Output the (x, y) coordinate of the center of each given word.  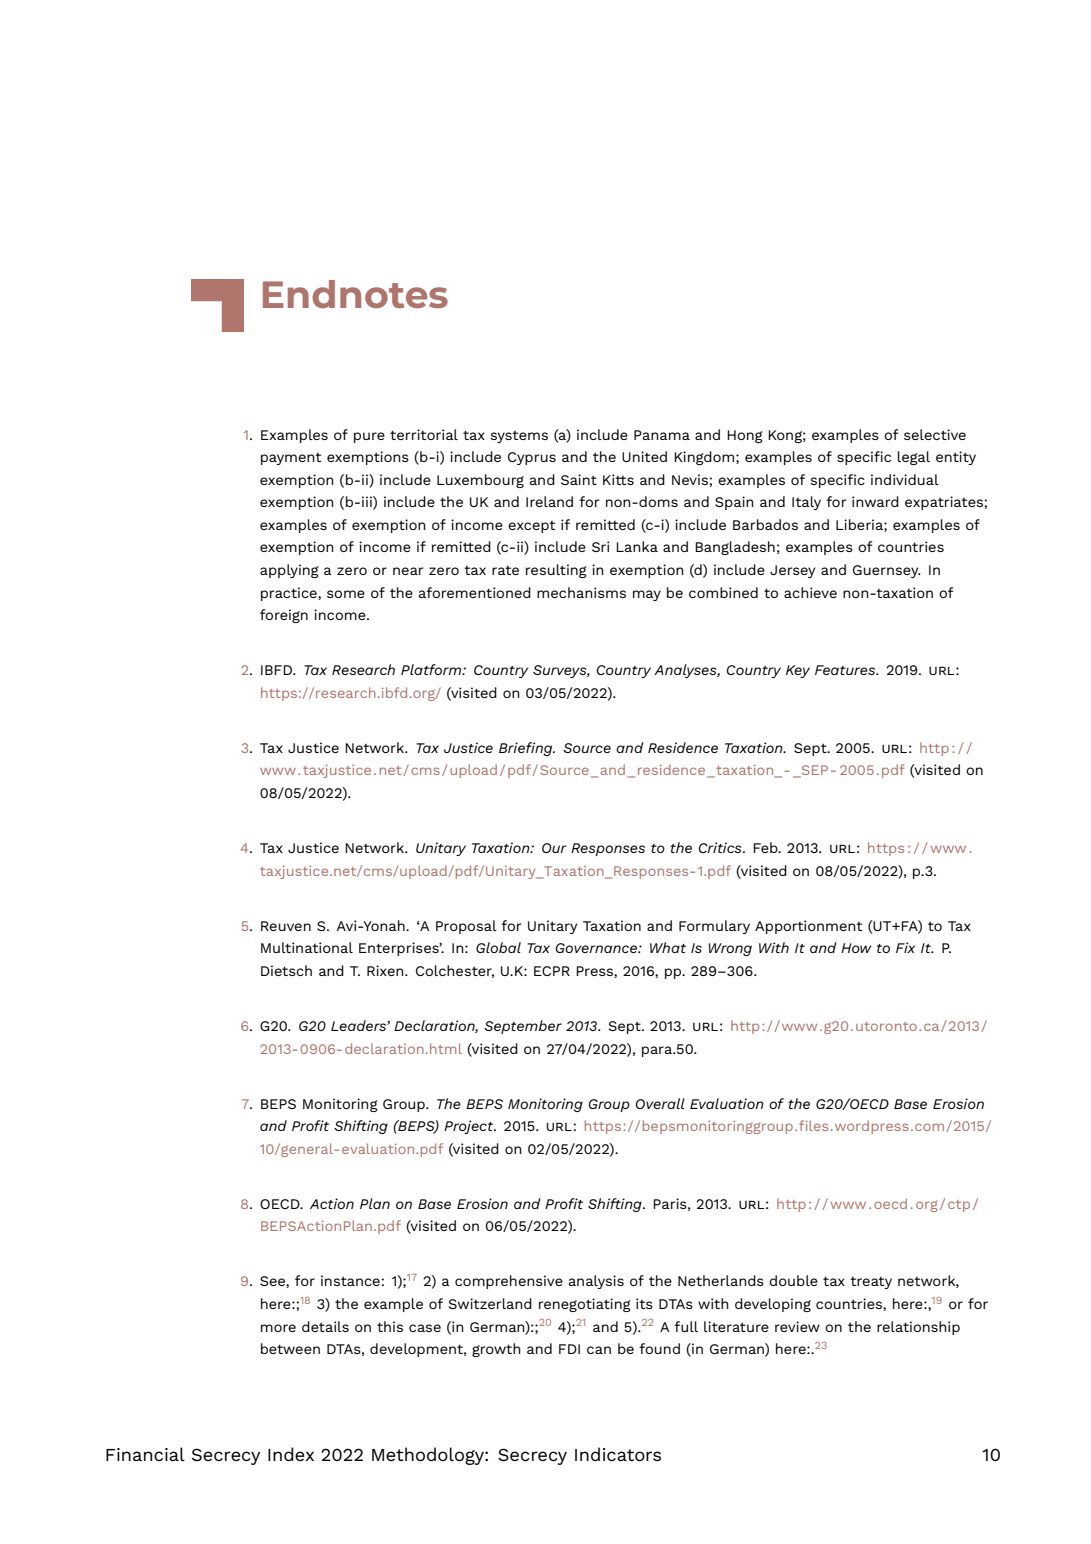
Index (291, 1454)
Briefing (527, 749)
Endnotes (355, 294)
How (856, 948)
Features (846, 670)
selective (935, 434)
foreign (284, 616)
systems (519, 437)
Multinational (307, 947)
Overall (660, 1103)
